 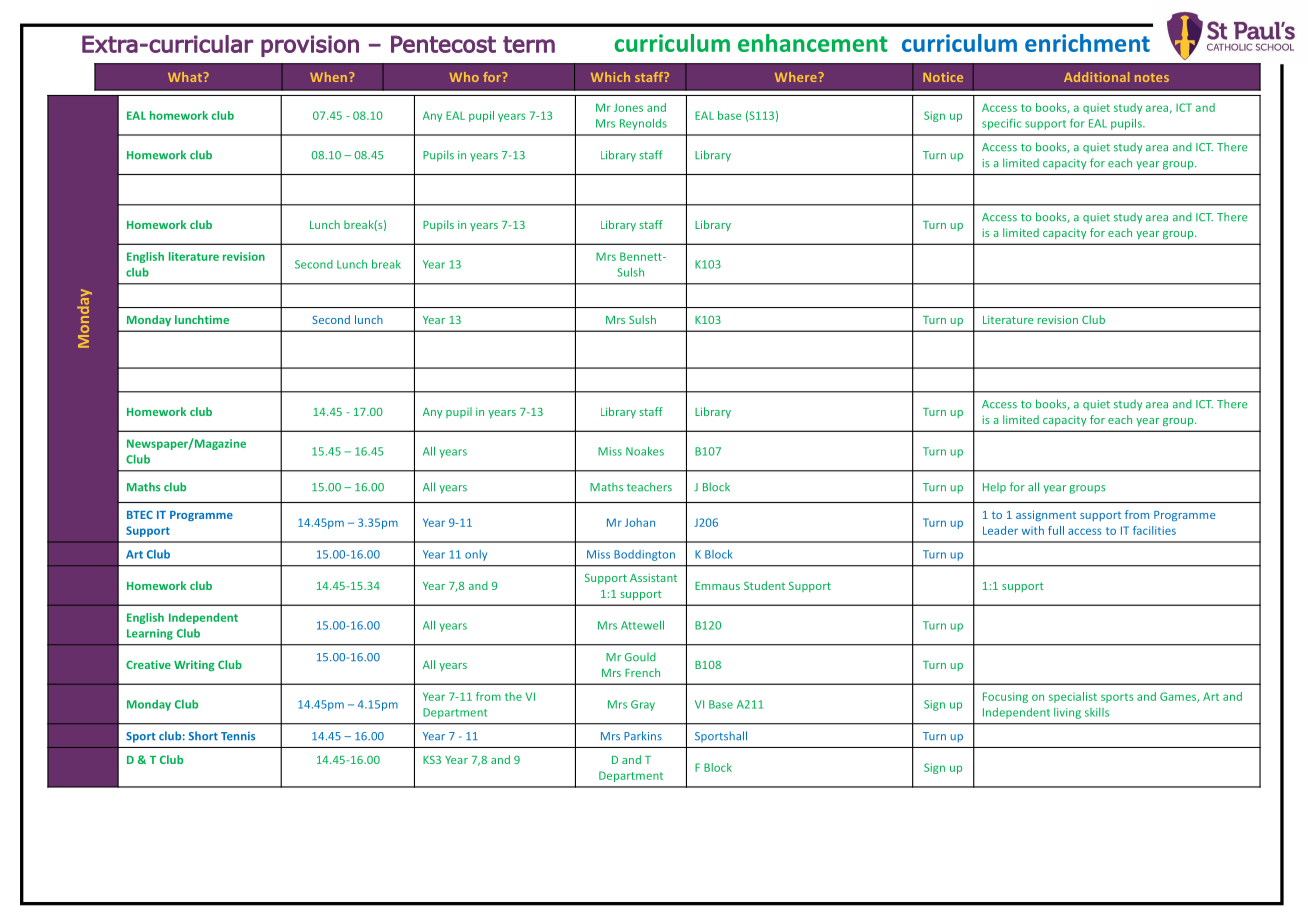 What do you see at coordinates (310, 46) in the screenshot?
I see `provision` at bounding box center [310, 46].
